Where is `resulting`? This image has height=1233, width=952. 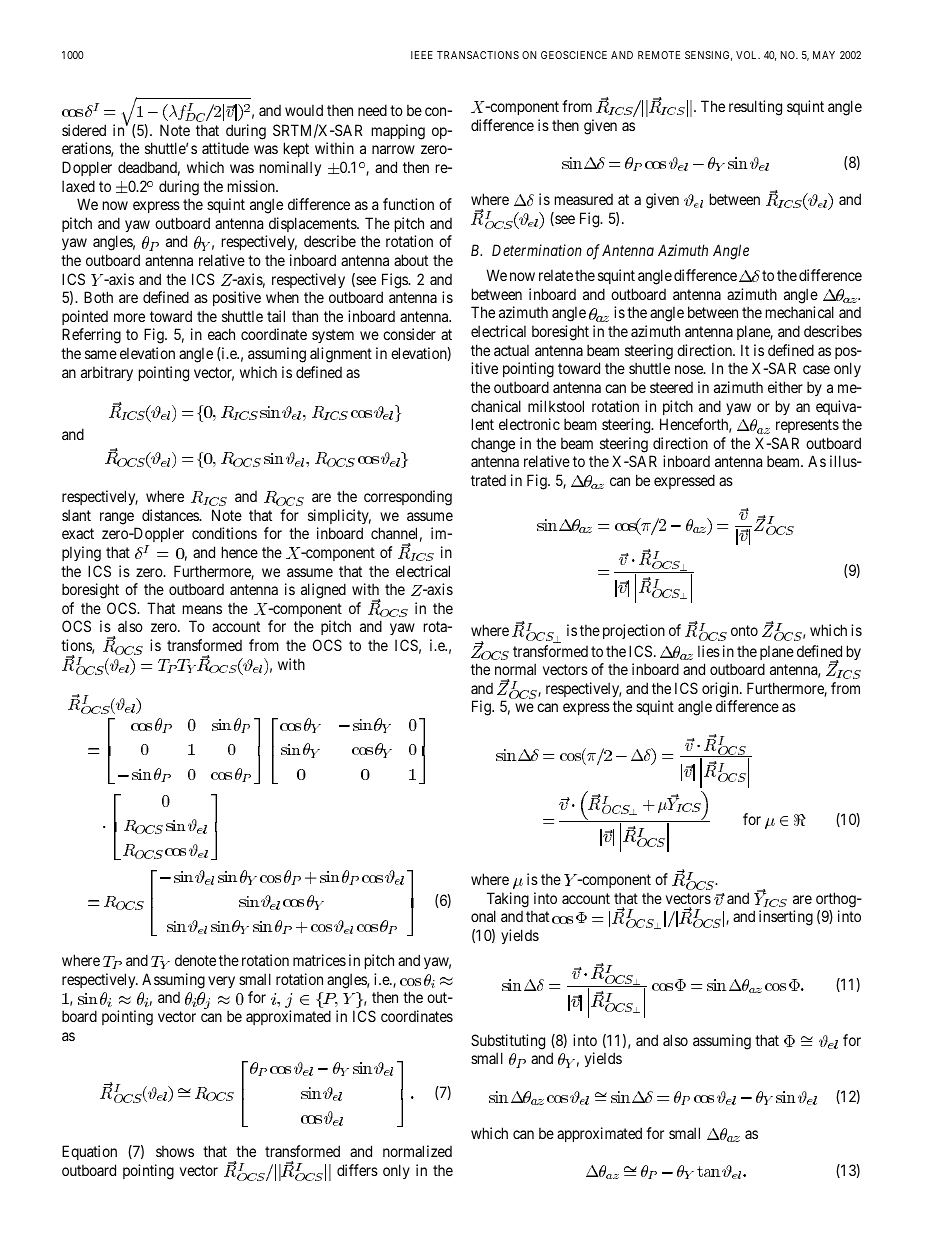
resulting is located at coordinates (755, 108).
